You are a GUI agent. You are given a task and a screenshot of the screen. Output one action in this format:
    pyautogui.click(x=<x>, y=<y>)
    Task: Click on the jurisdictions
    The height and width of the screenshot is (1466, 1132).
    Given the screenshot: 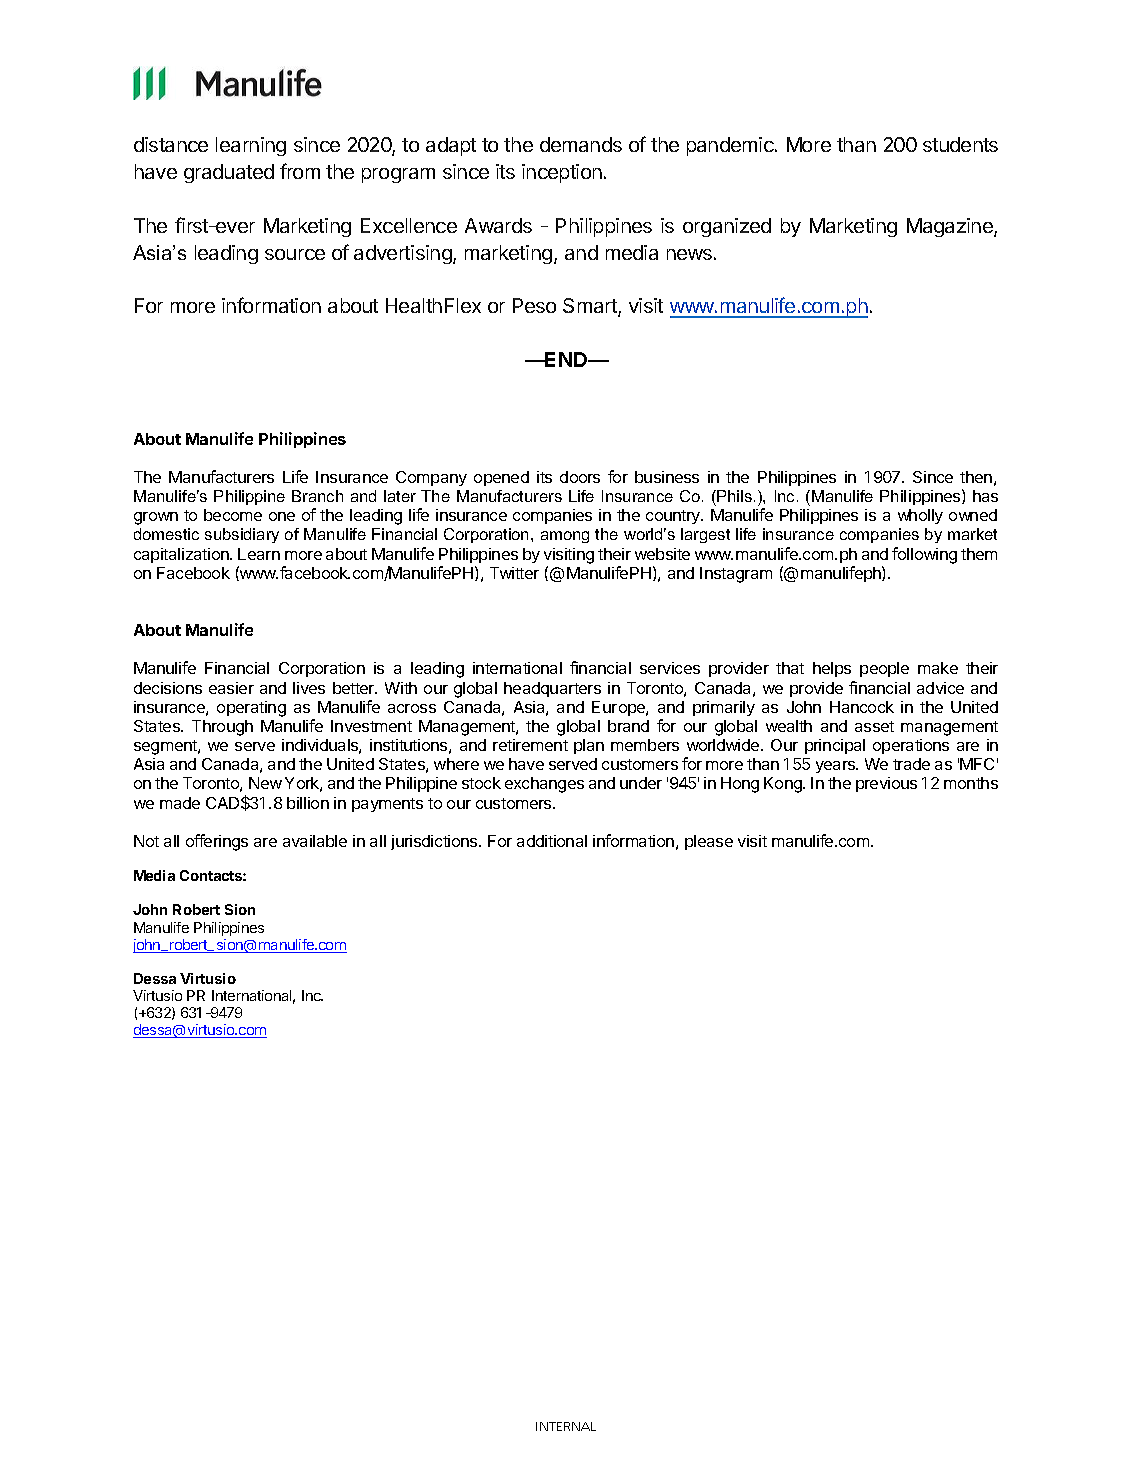 What is the action you would take?
    pyautogui.click(x=435, y=842)
